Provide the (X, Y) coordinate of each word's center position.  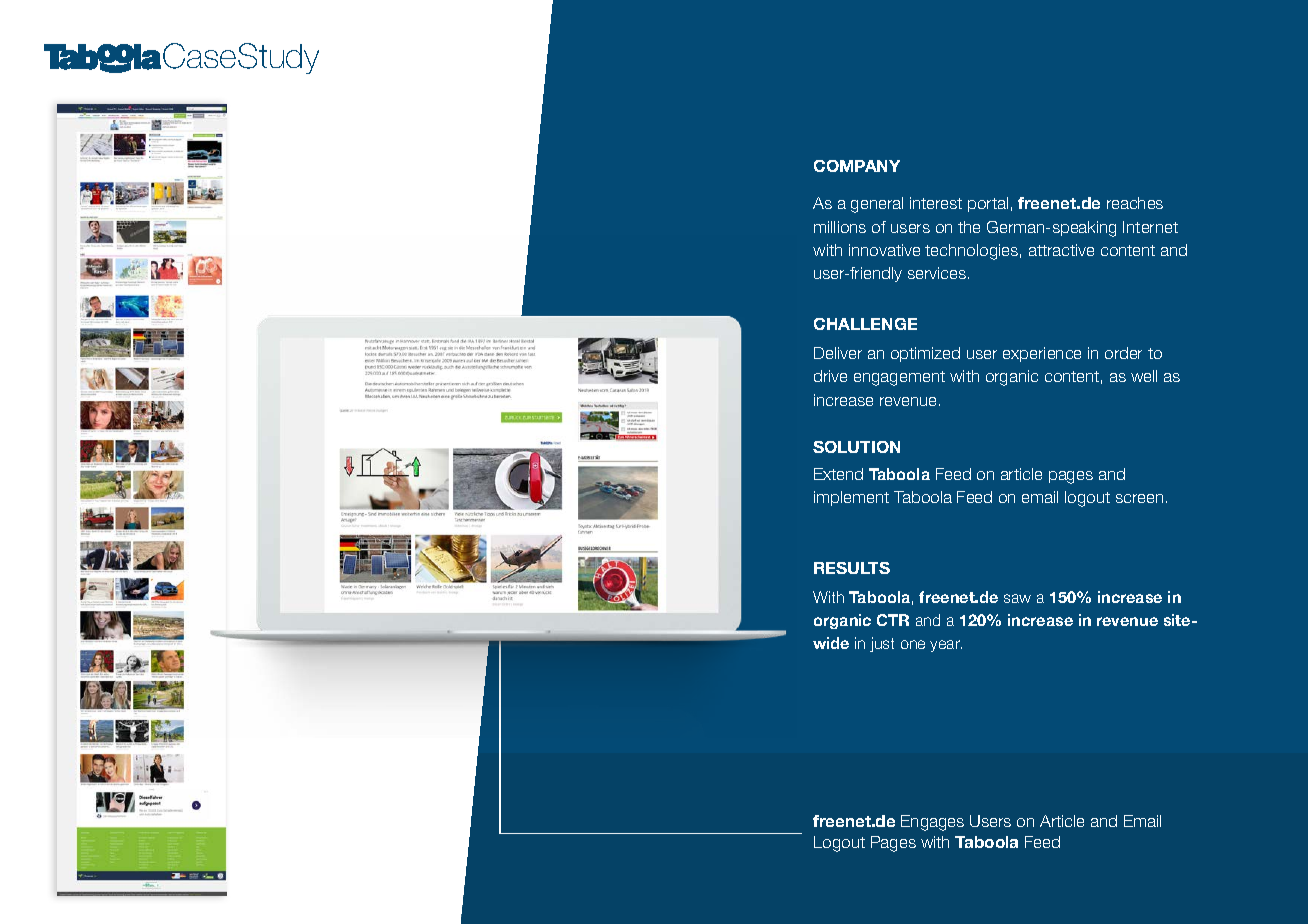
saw (1017, 598)
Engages (932, 823)
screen (1139, 498)
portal (988, 204)
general (877, 205)
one (913, 644)
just (882, 644)
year (946, 646)
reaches (1135, 203)
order (1123, 353)
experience (1042, 354)
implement (851, 498)
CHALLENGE (865, 324)
